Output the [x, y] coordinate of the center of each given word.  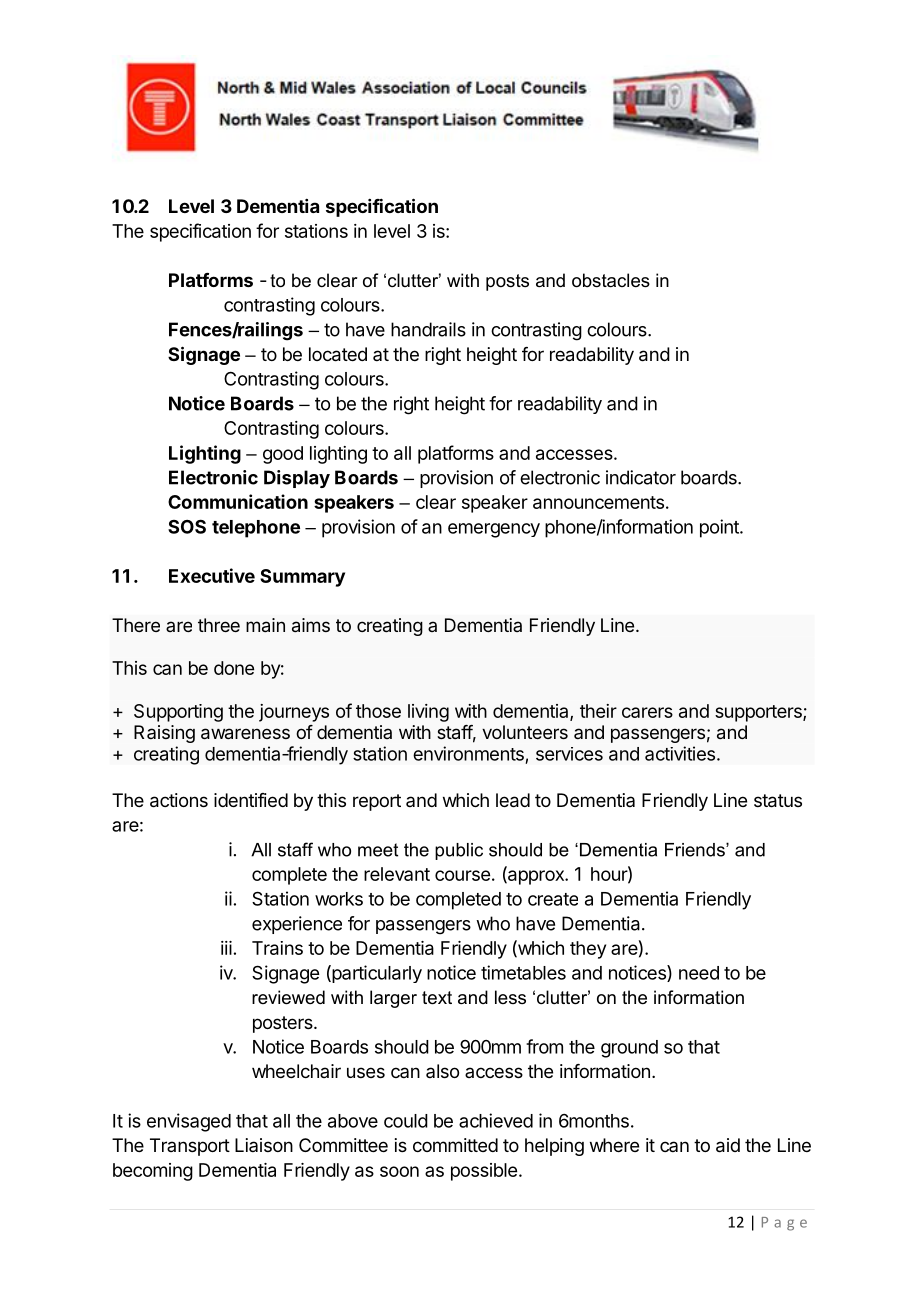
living [428, 713]
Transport [190, 1147]
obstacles [611, 280]
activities [680, 753]
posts [507, 282]
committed [455, 1145]
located [338, 354]
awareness [245, 734]
